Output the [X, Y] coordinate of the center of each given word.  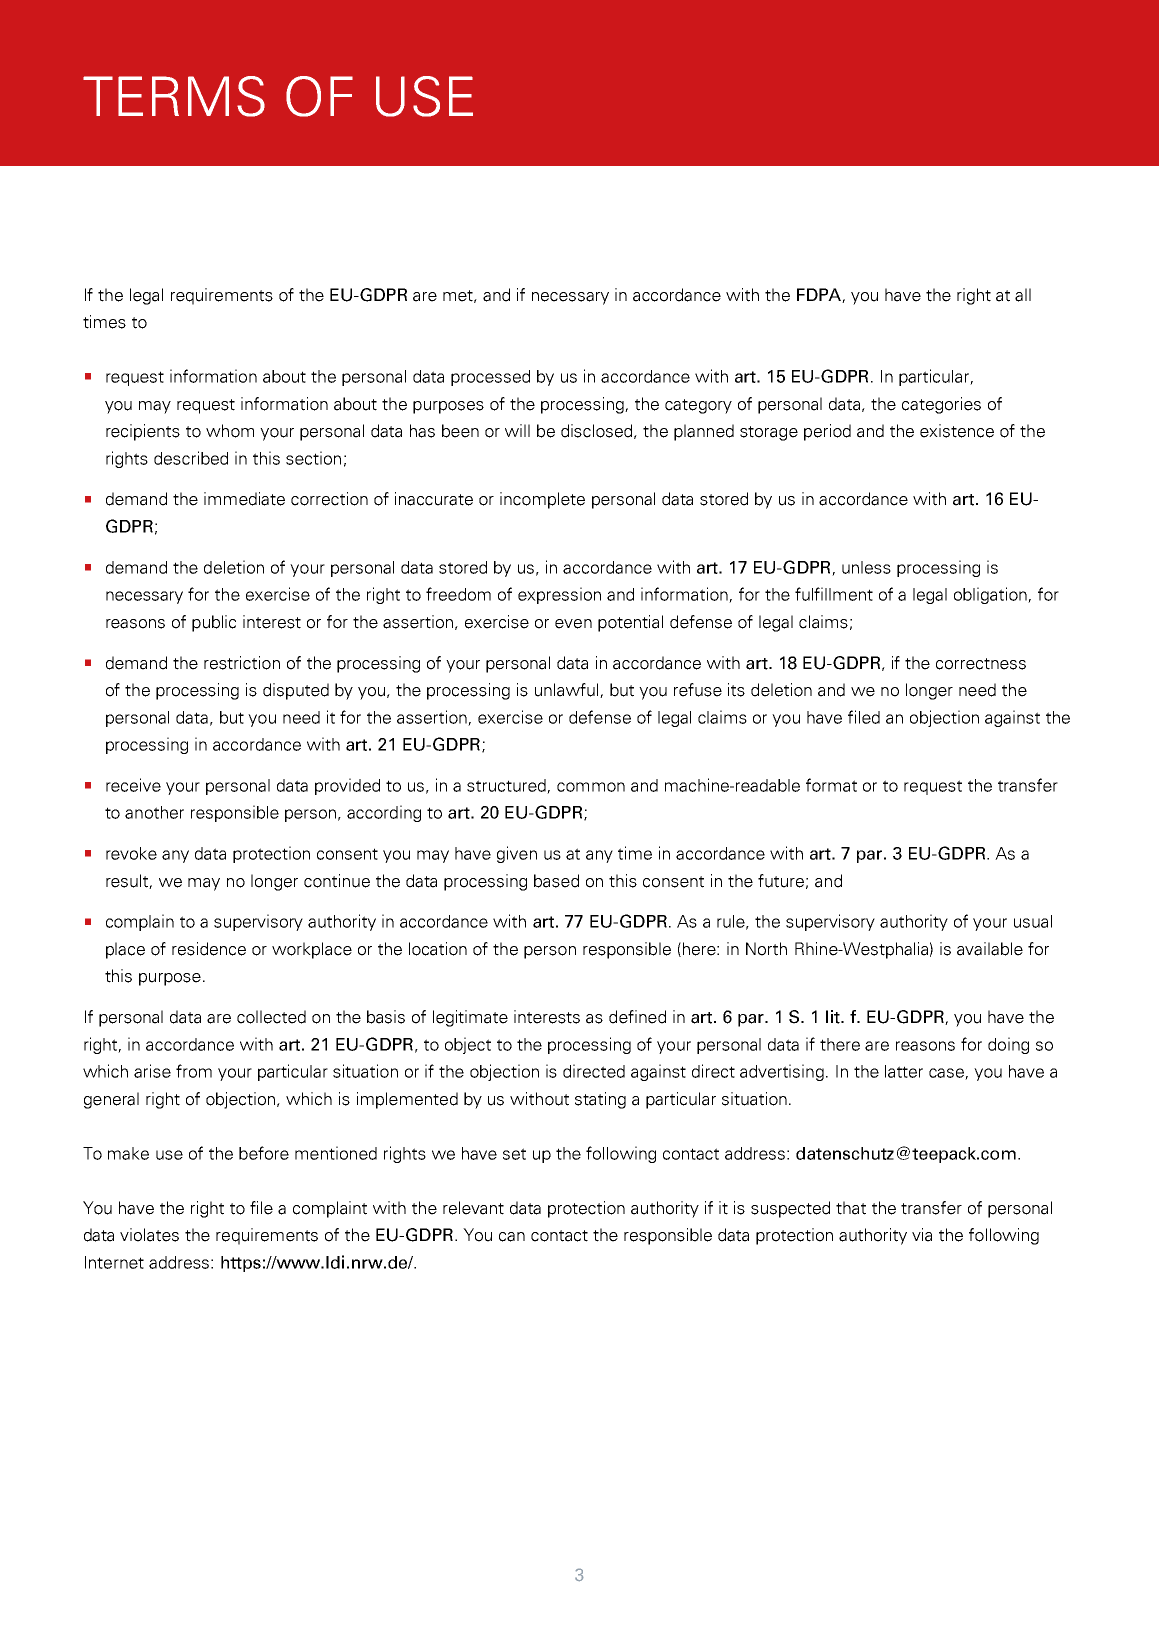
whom [230, 431]
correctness [981, 664]
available [990, 949]
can [512, 1237]
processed [490, 378]
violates [149, 1235]
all [1023, 295]
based [556, 881]
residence [209, 949]
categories [941, 405]
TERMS [174, 96]
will [517, 430]
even [573, 624]
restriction [242, 663]
